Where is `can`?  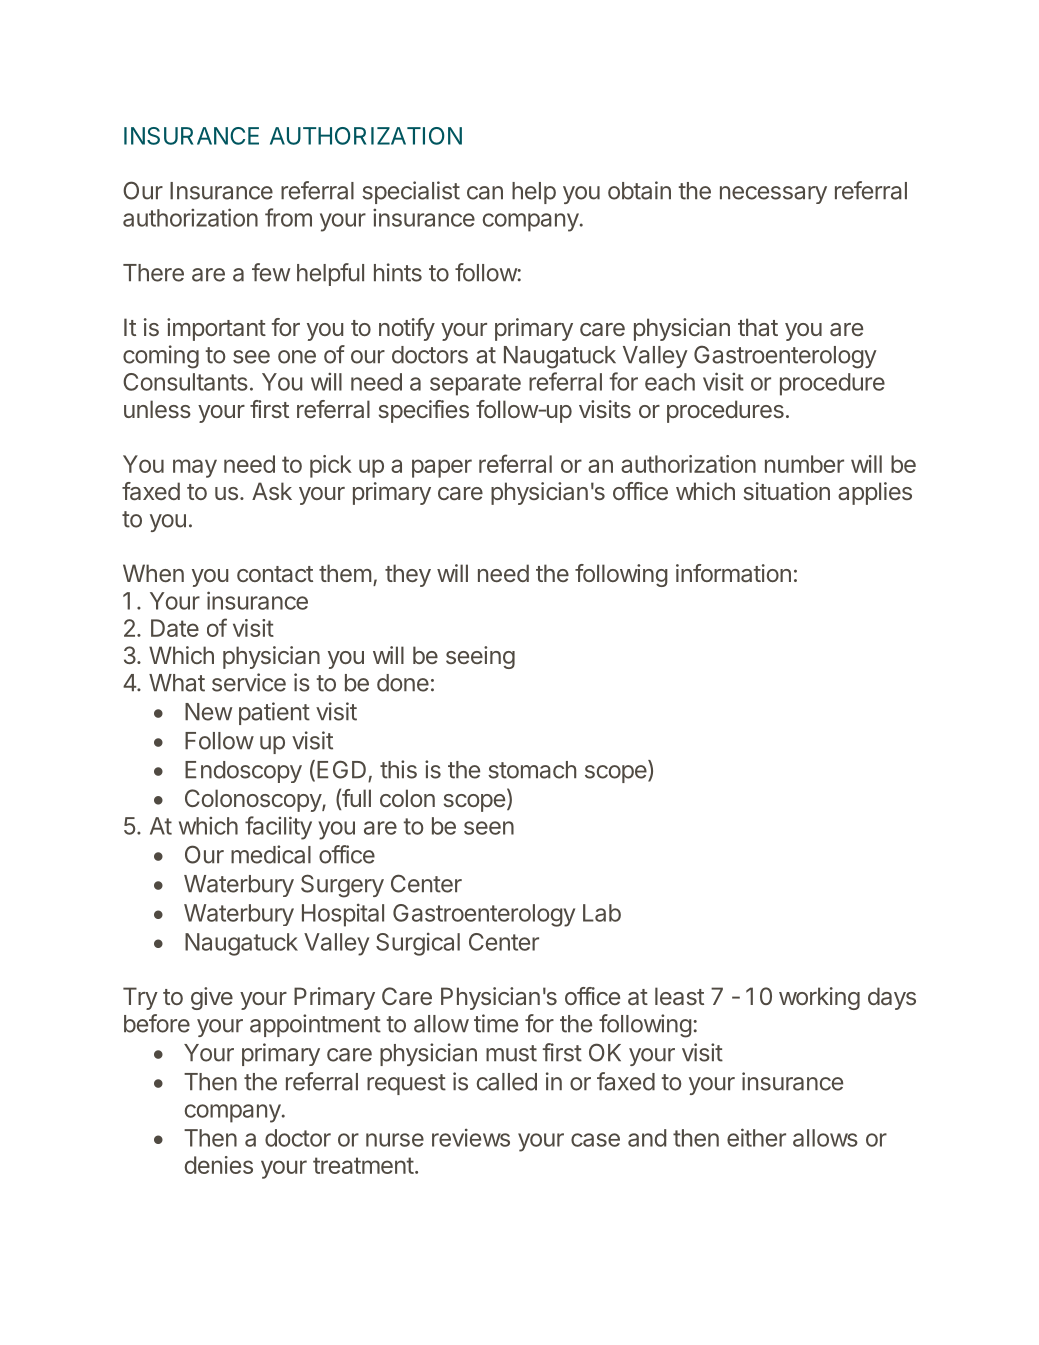
can is located at coordinates (485, 193).
